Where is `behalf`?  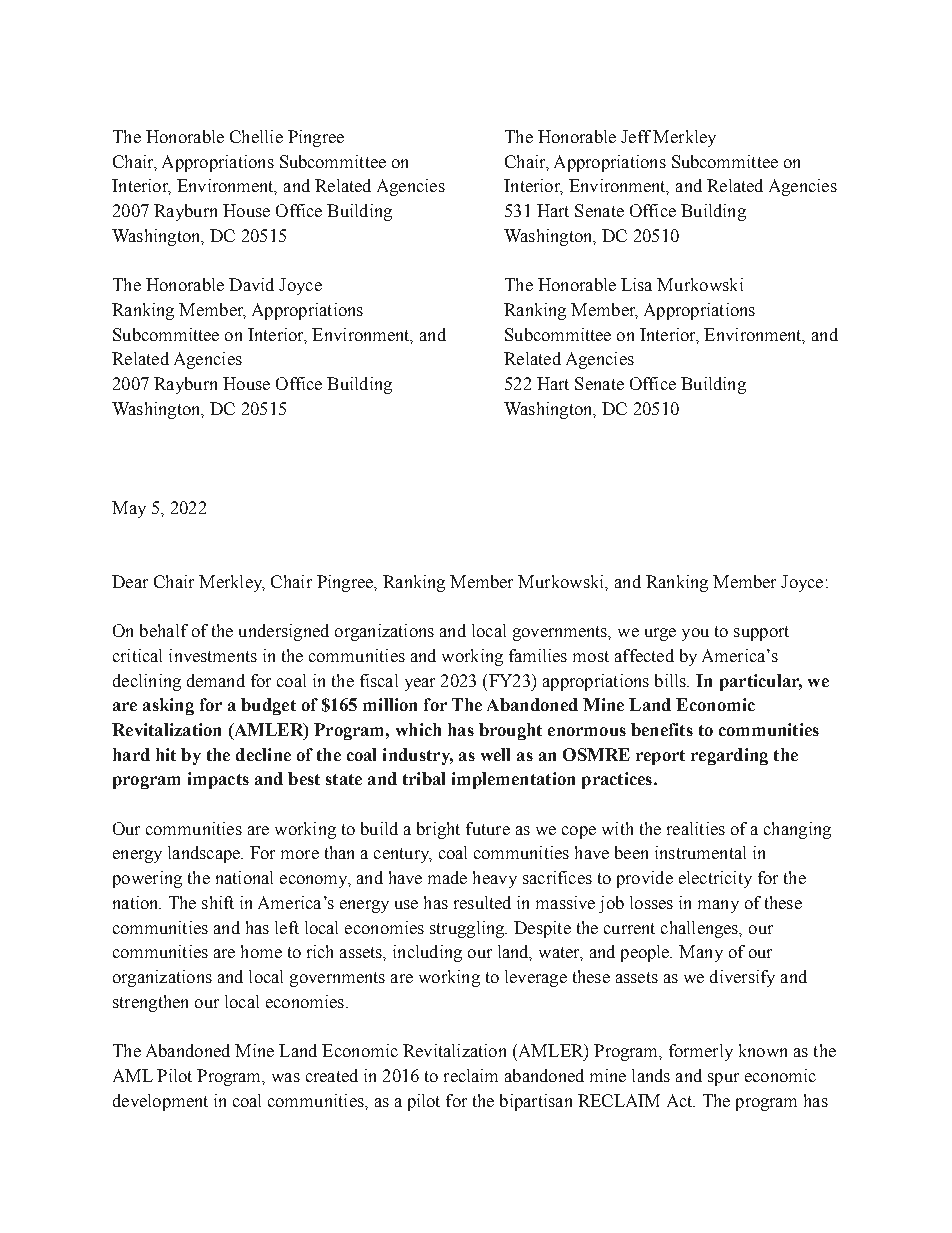
behalf is located at coordinates (164, 630).
